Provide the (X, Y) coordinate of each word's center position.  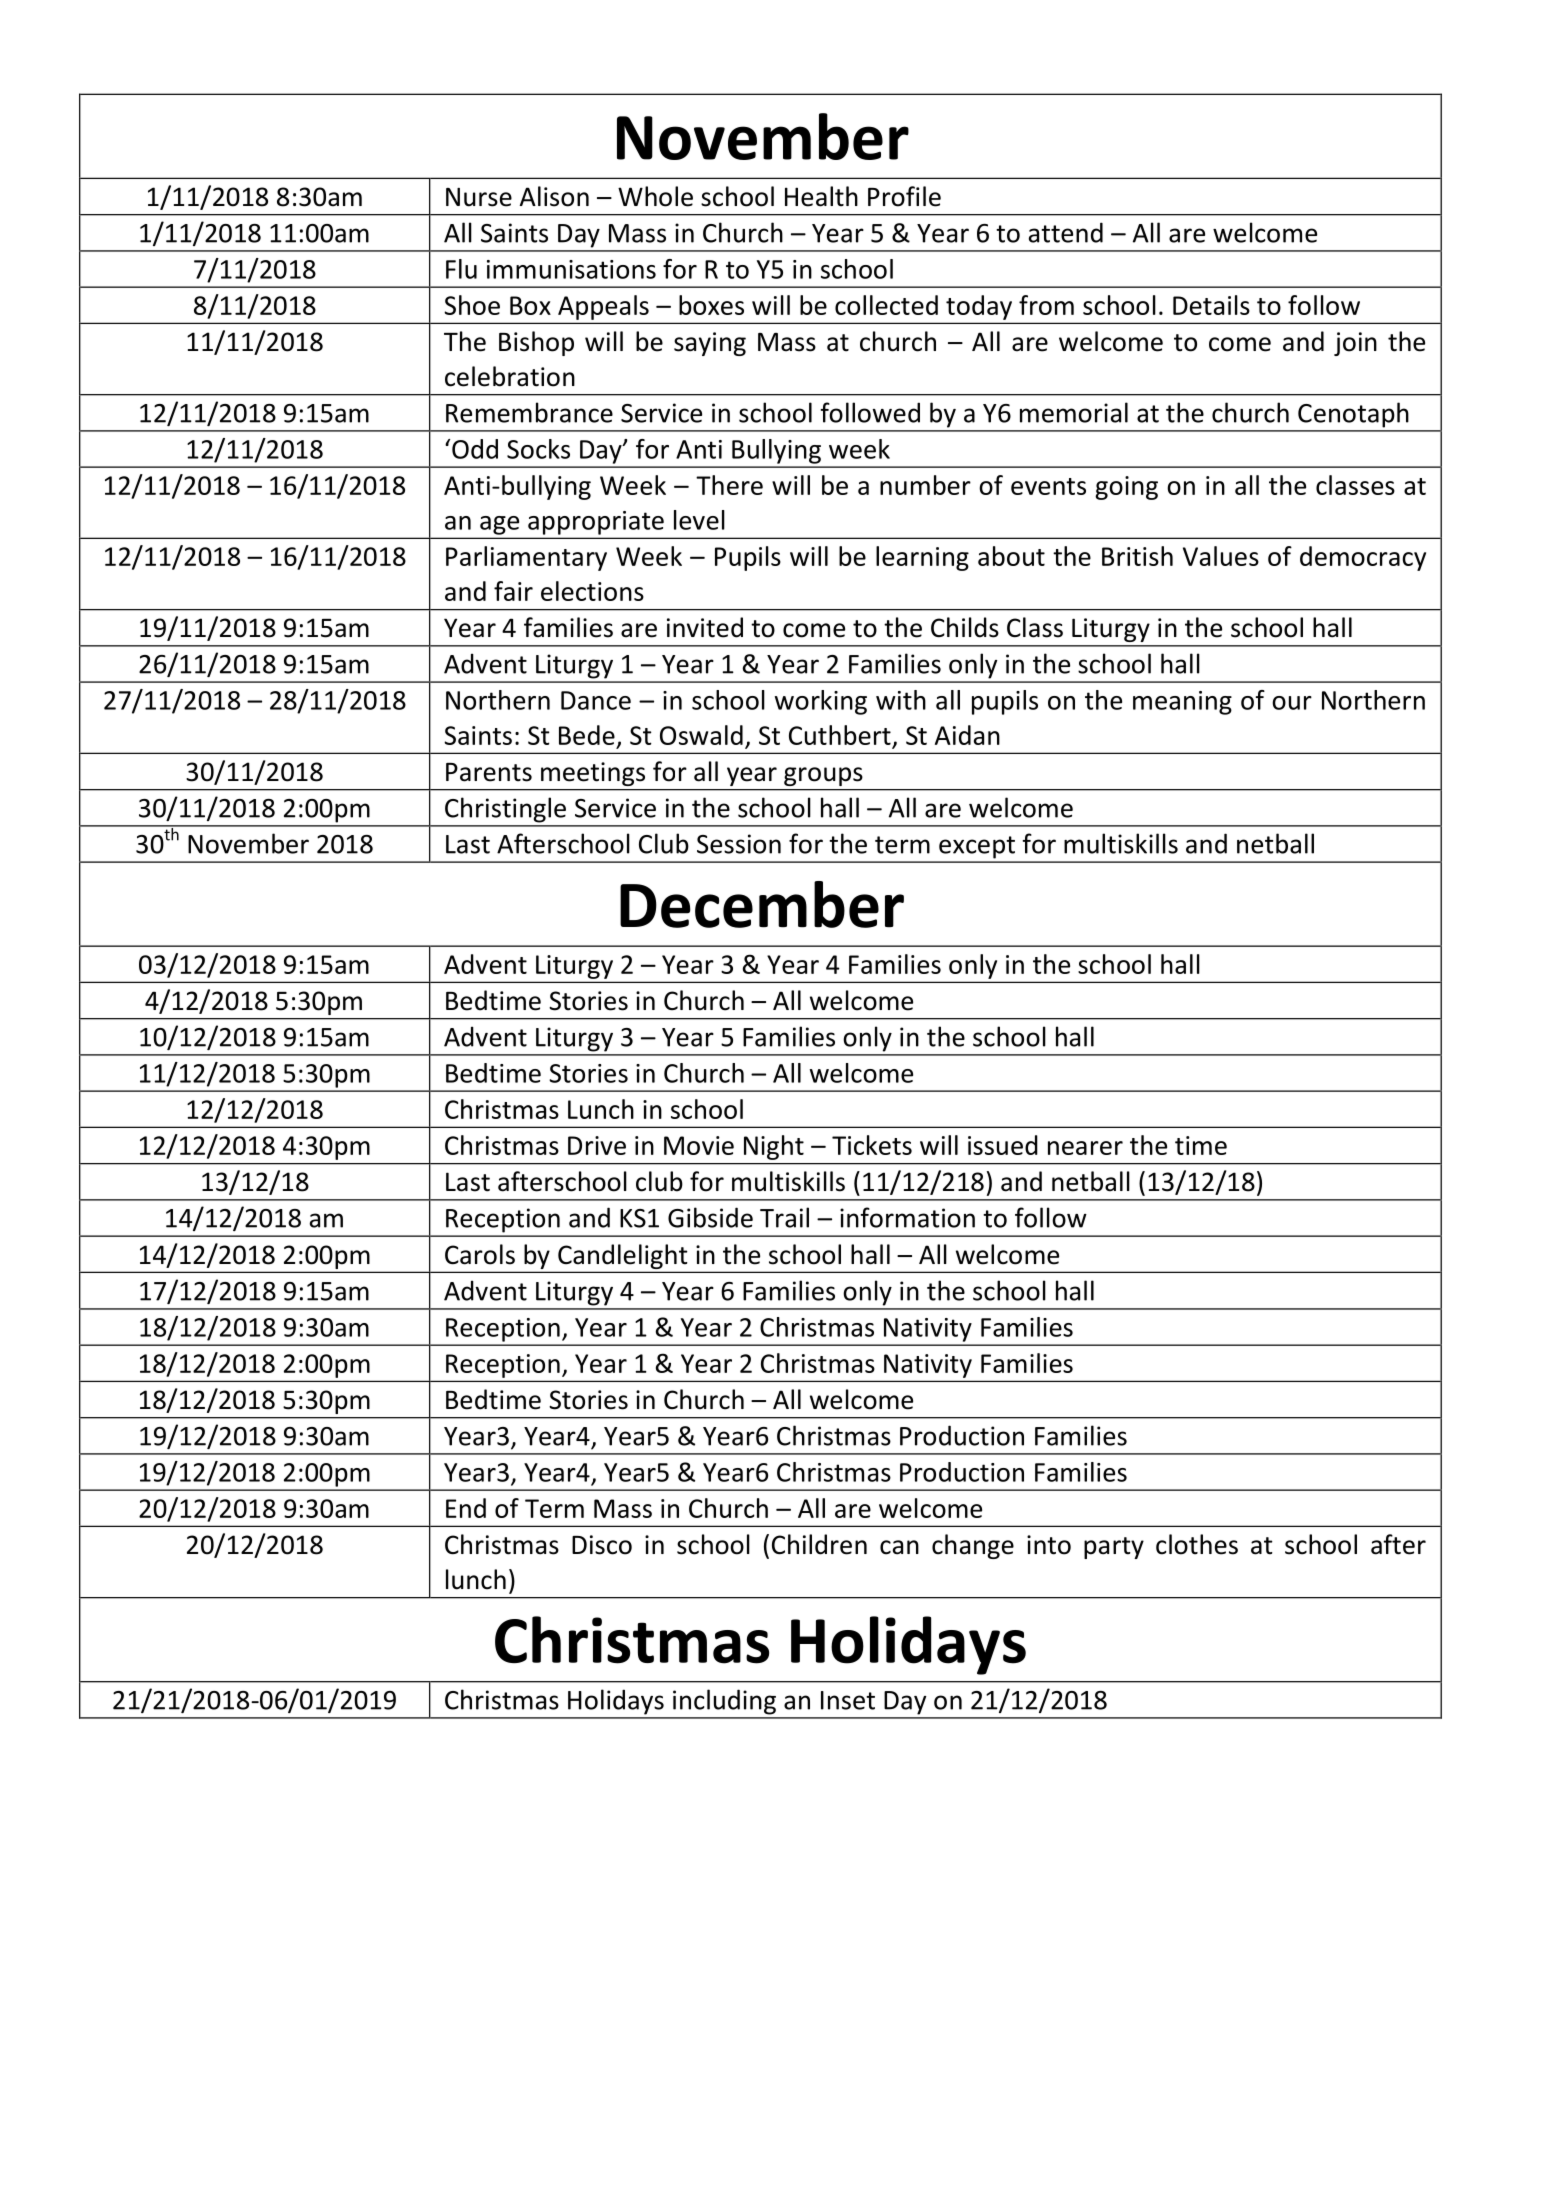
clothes (1197, 1544)
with (901, 700)
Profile (904, 196)
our (1292, 703)
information (907, 1217)
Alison (554, 196)
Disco (602, 1545)
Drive (597, 1145)
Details (1211, 305)
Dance (596, 700)
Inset (848, 1700)
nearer (1085, 1148)
